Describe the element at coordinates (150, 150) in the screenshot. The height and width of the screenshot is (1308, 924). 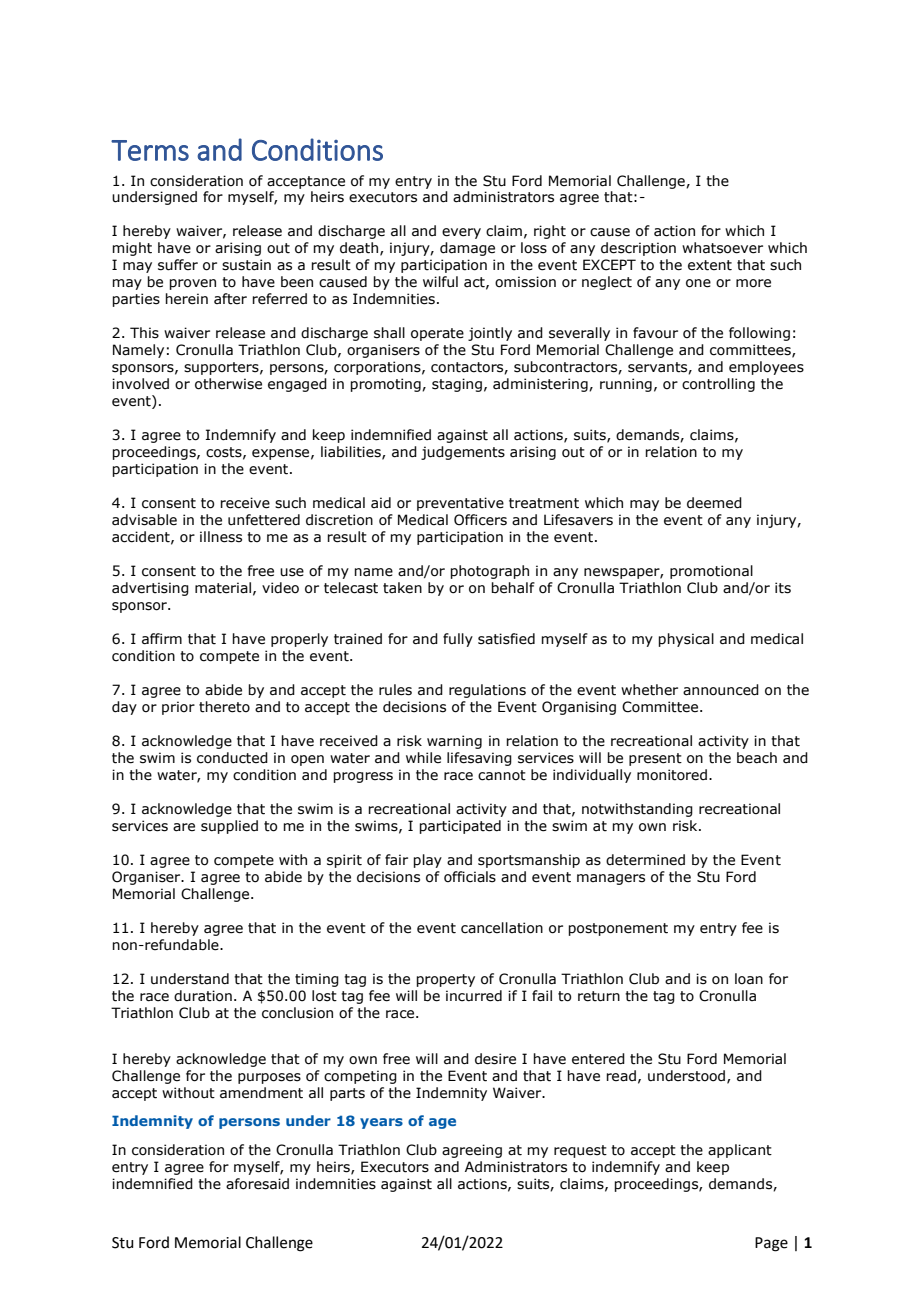
I see `Terms` at that location.
